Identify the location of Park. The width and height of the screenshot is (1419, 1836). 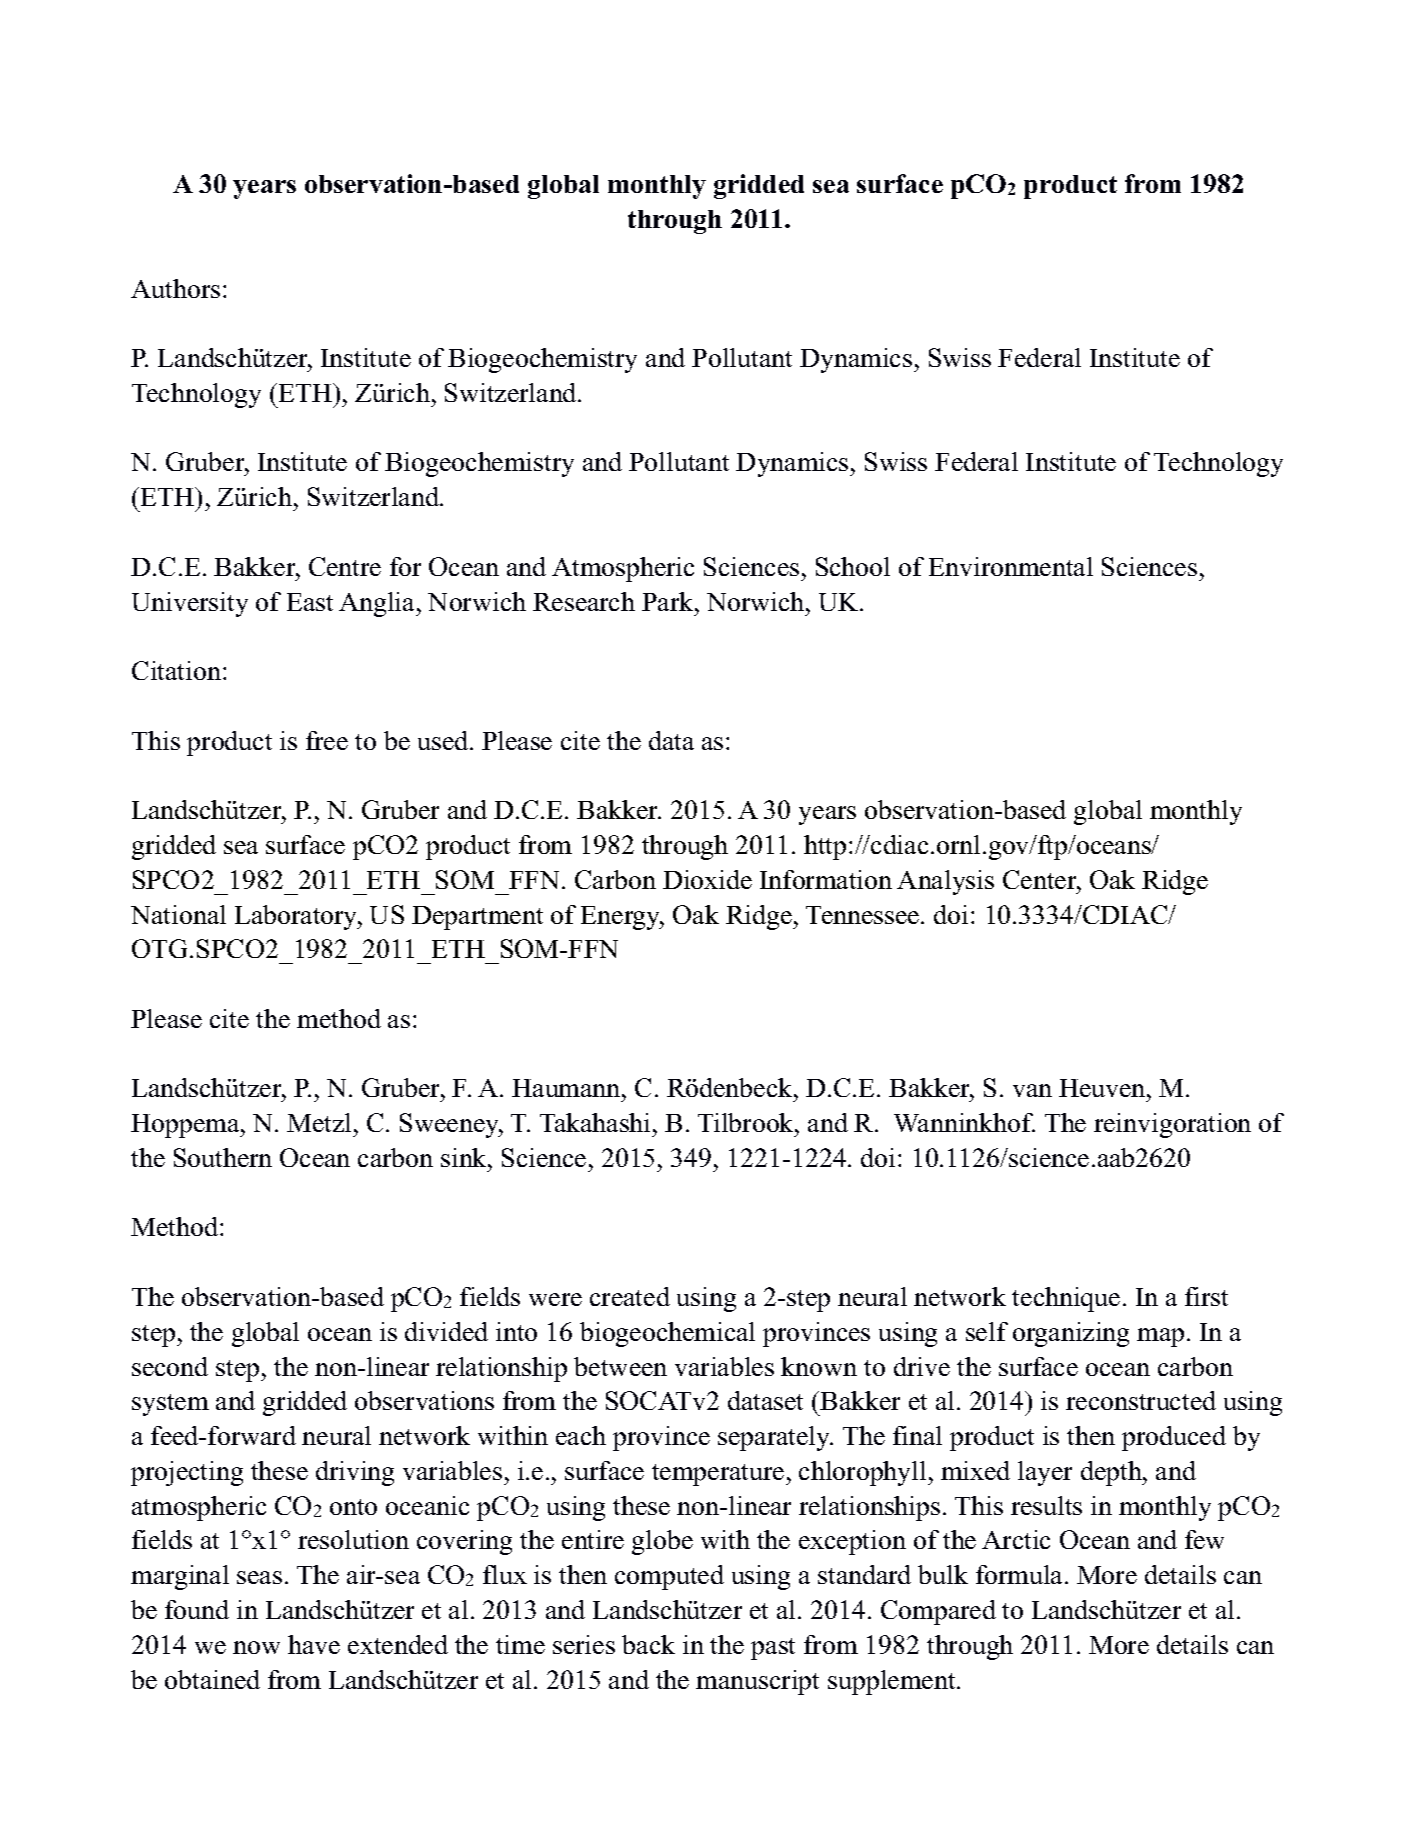
(669, 601).
